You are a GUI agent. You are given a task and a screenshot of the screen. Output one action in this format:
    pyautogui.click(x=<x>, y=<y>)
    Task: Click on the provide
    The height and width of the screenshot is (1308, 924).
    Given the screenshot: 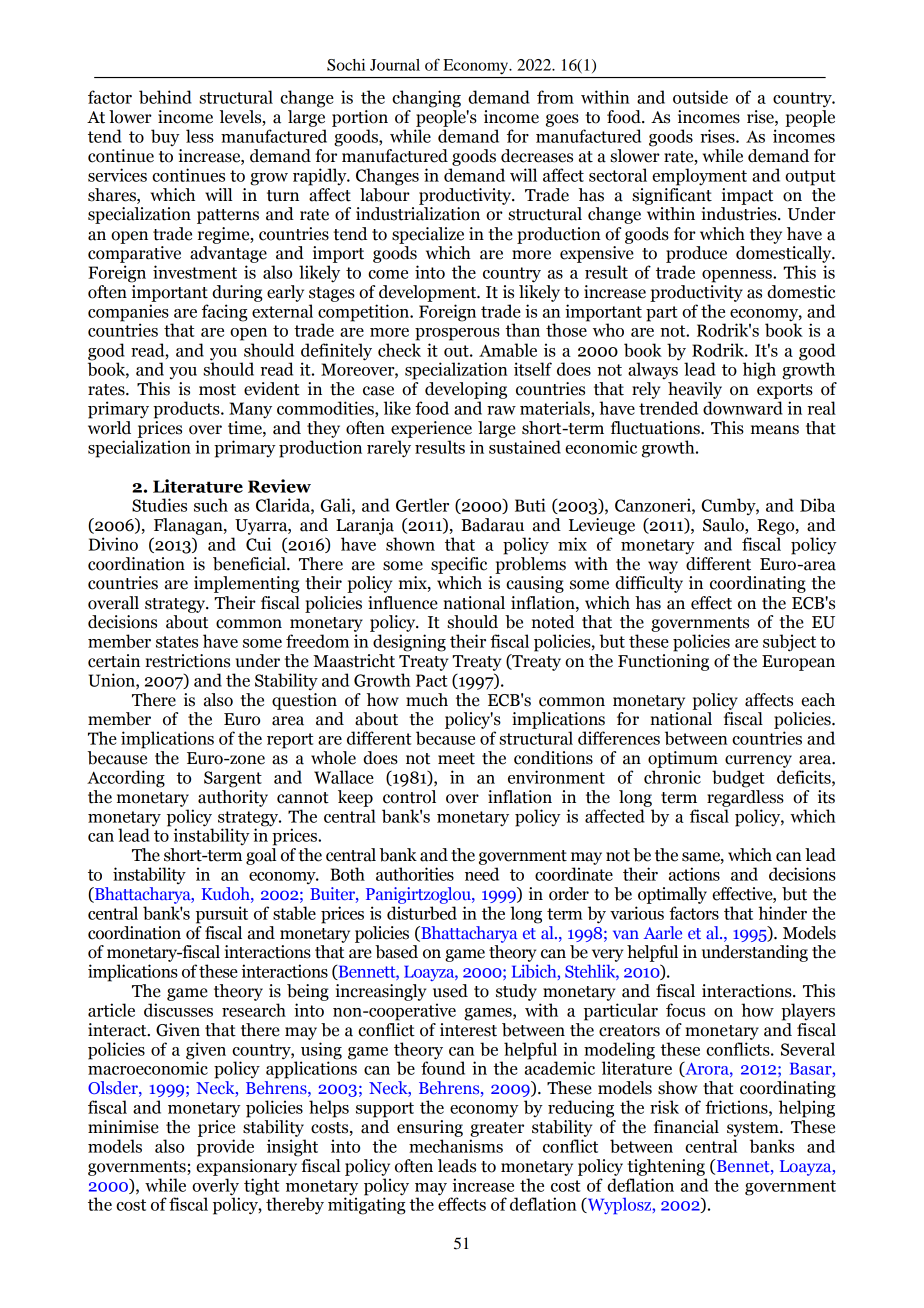 What is the action you would take?
    pyautogui.click(x=225, y=1148)
